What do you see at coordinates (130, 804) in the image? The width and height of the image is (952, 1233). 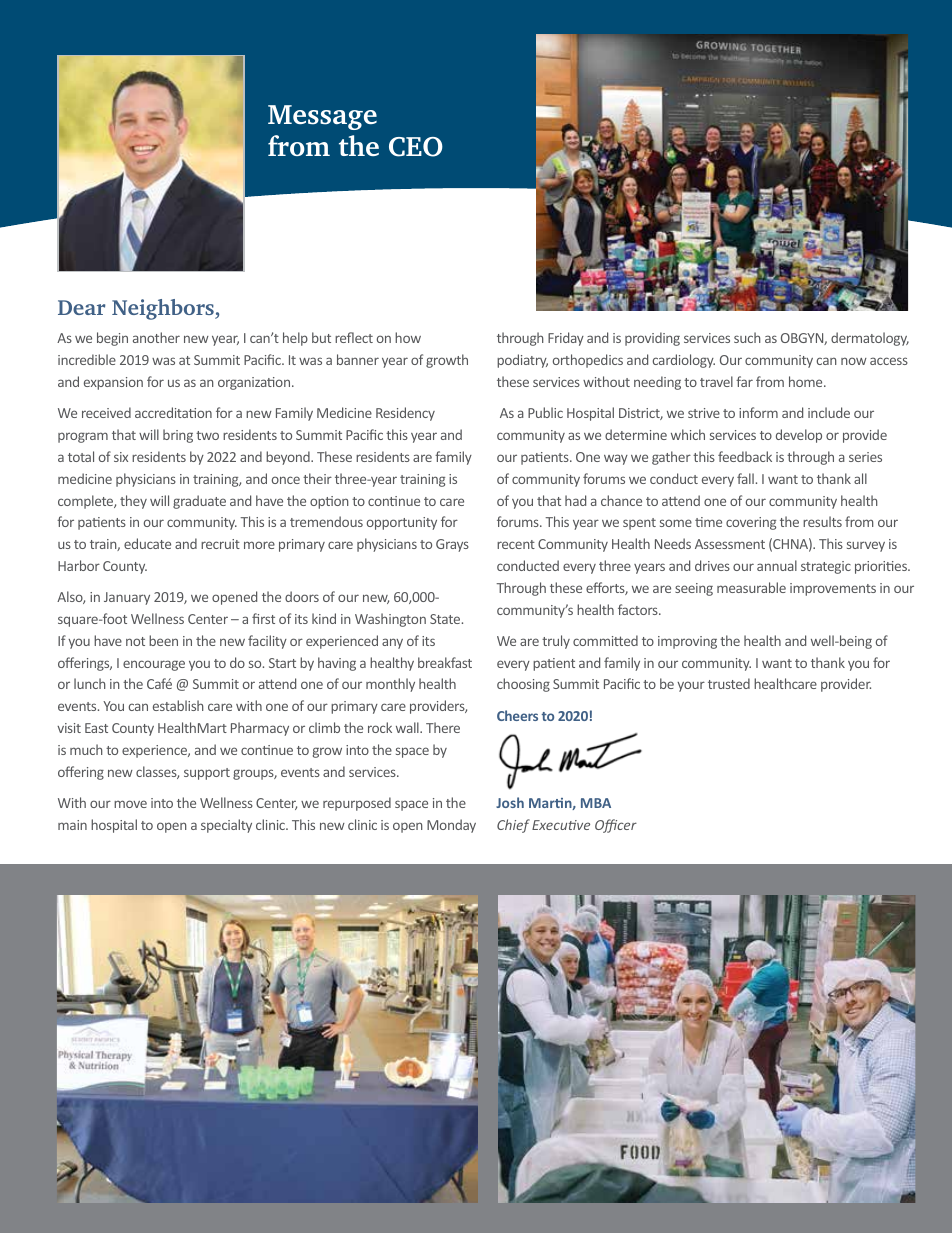 I see `move` at bounding box center [130, 804].
